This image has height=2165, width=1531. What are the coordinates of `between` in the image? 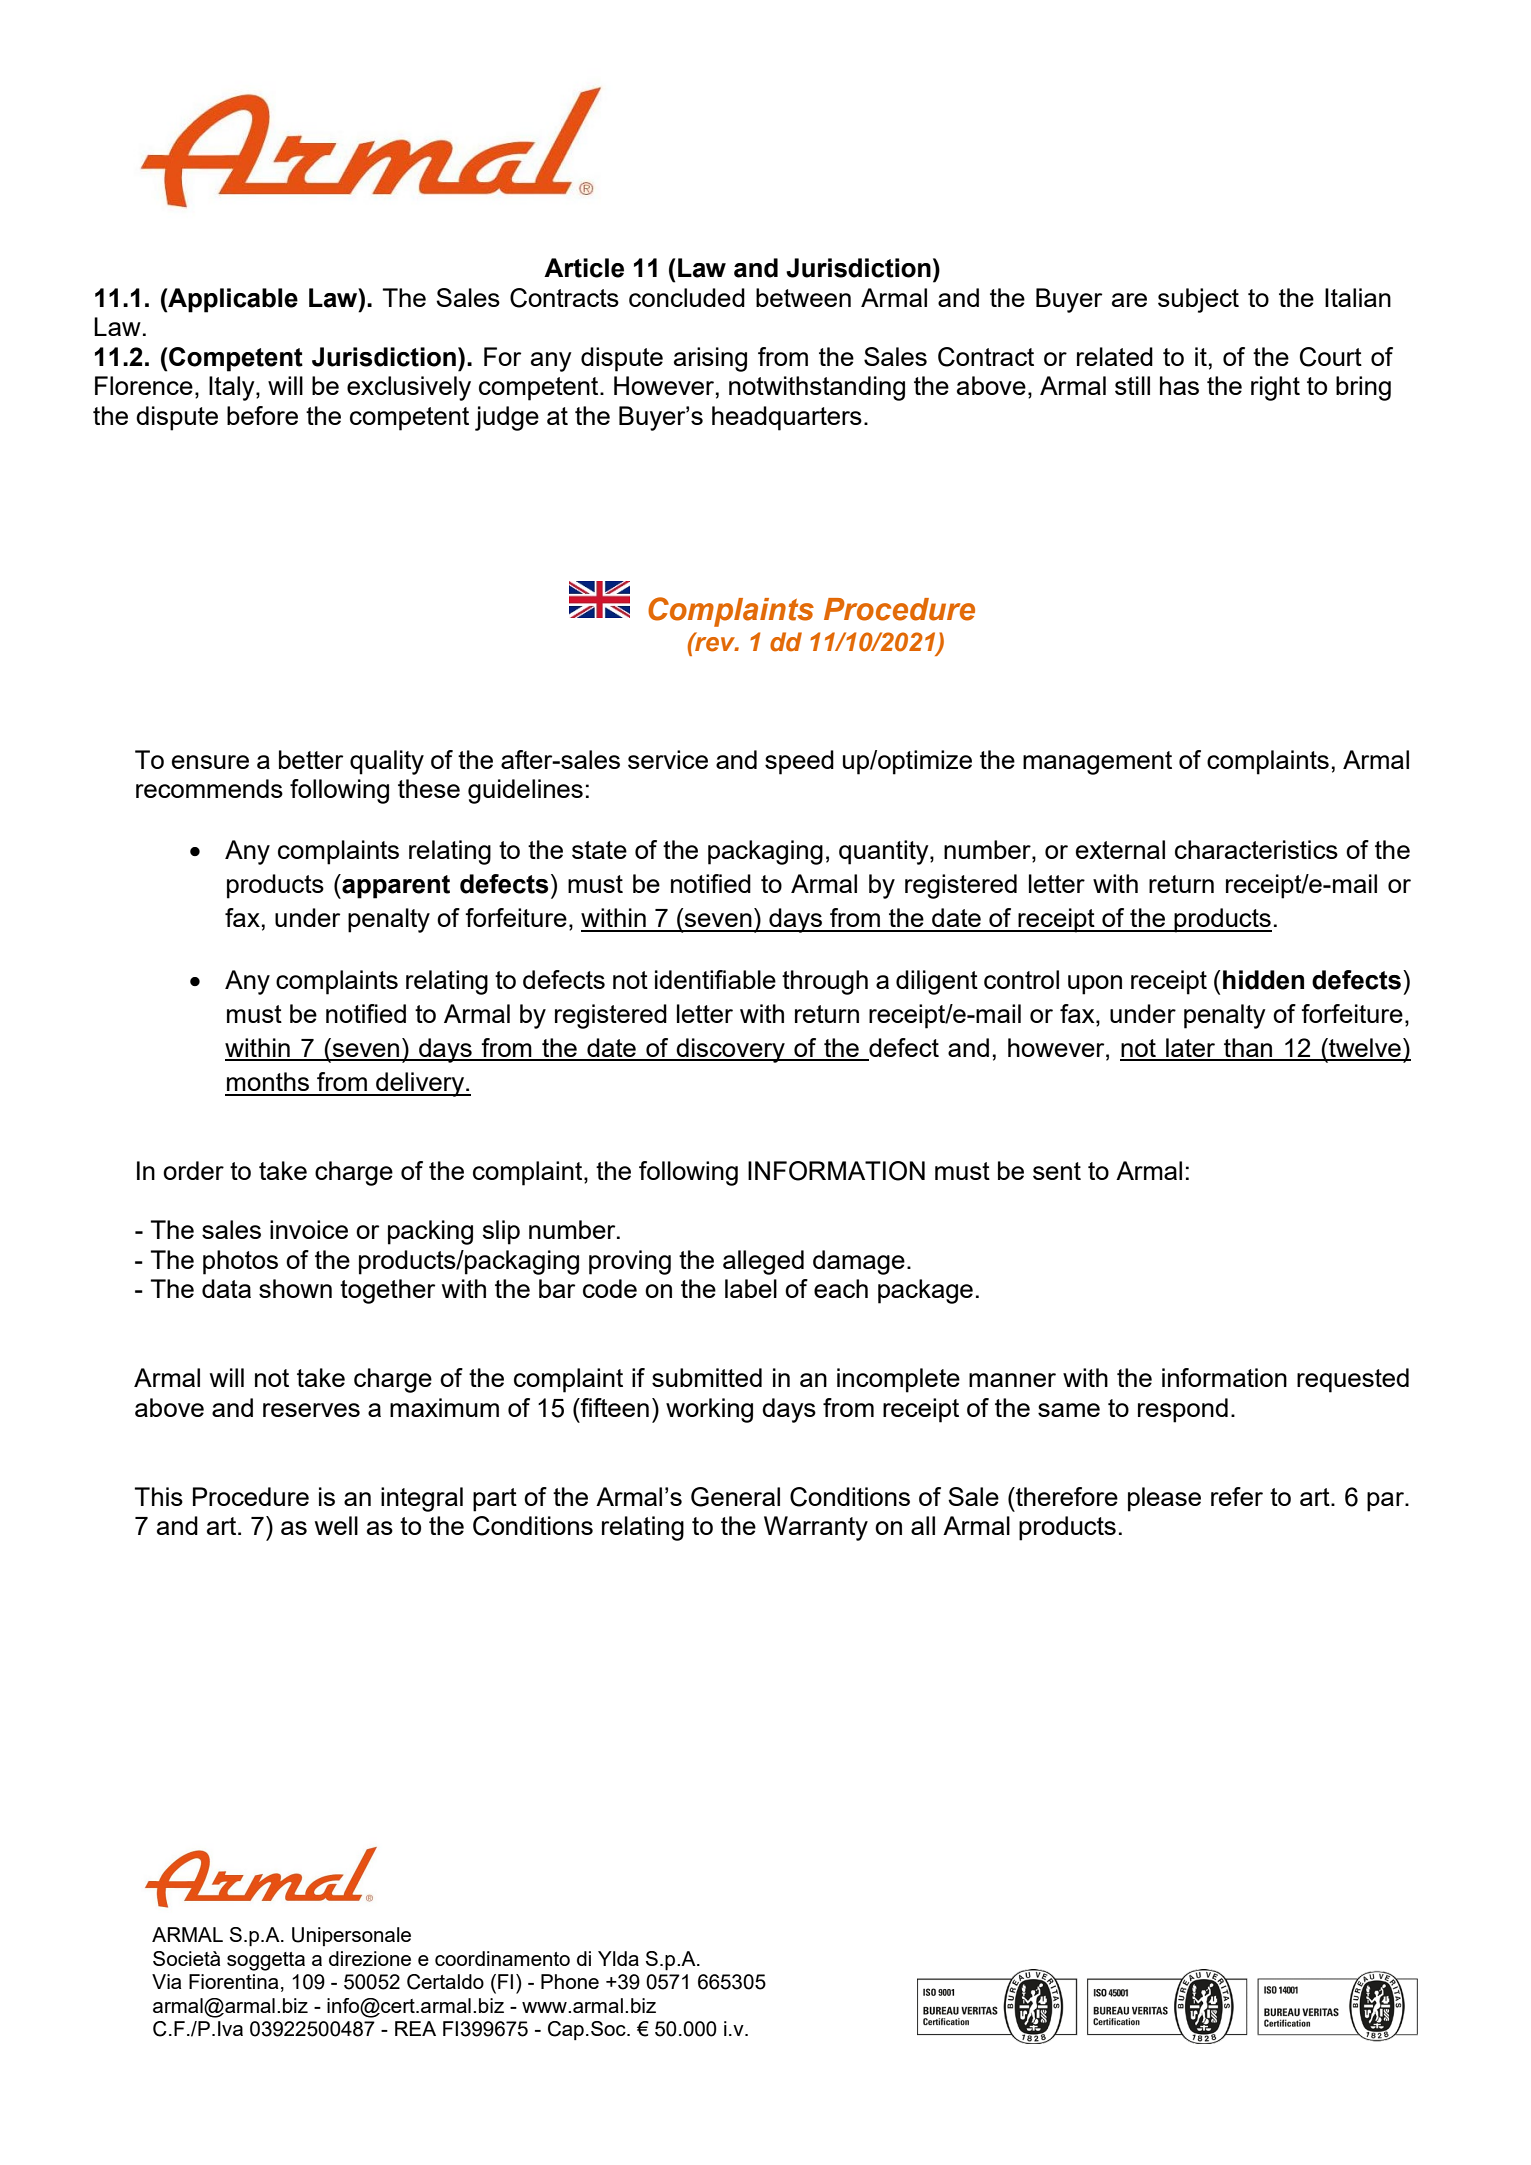 It's located at (803, 297).
